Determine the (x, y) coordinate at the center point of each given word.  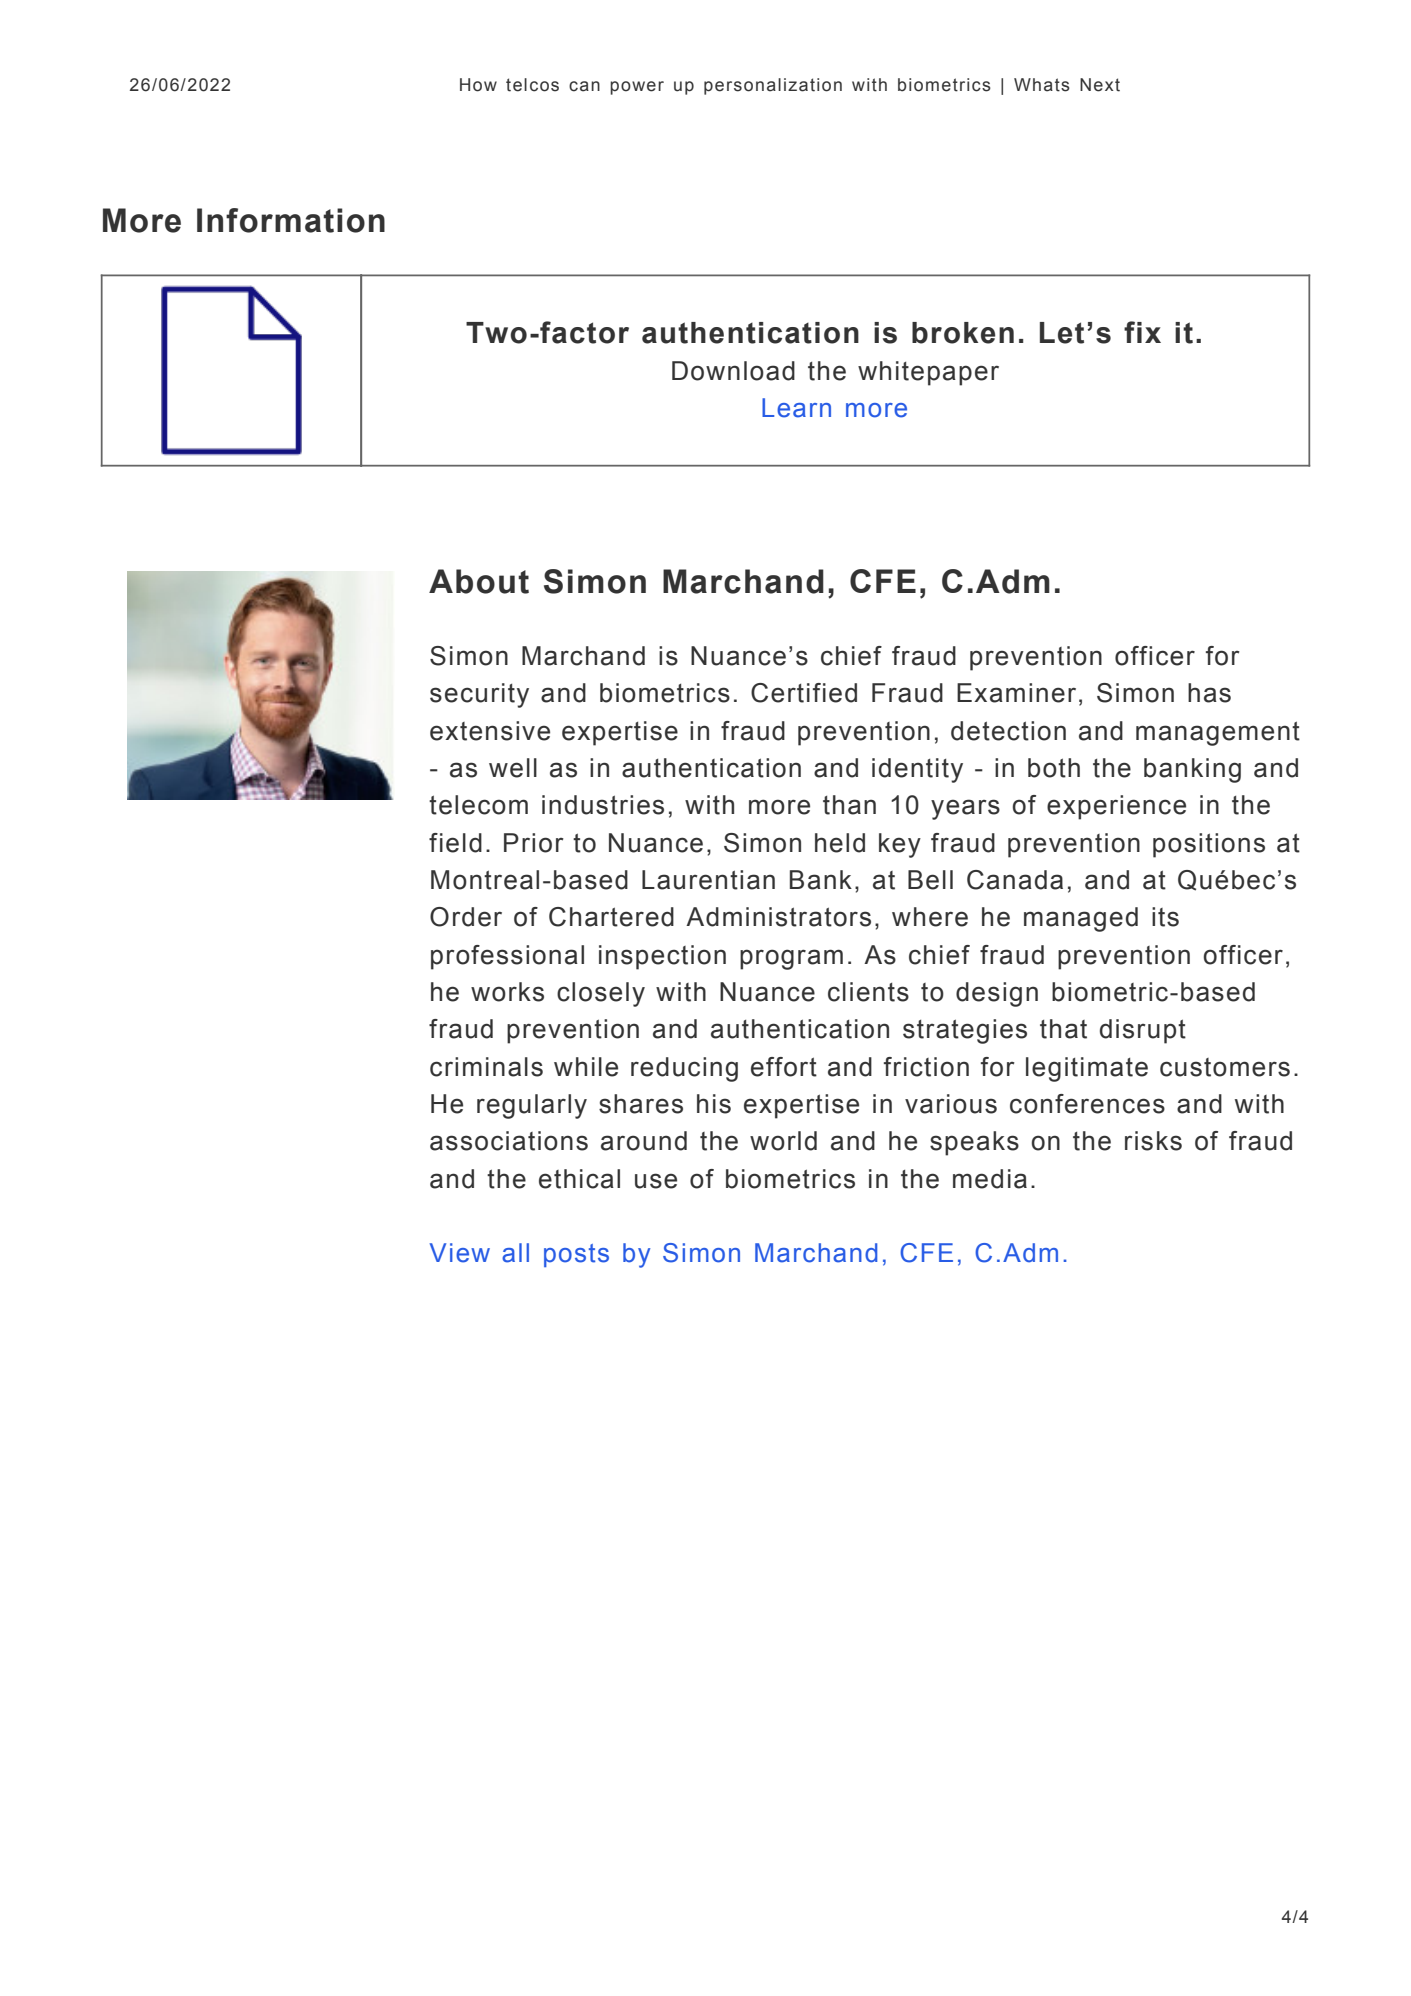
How (478, 85)
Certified (804, 693)
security (479, 695)
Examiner (1016, 693)
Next (1100, 85)
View (460, 1253)
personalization (773, 86)
